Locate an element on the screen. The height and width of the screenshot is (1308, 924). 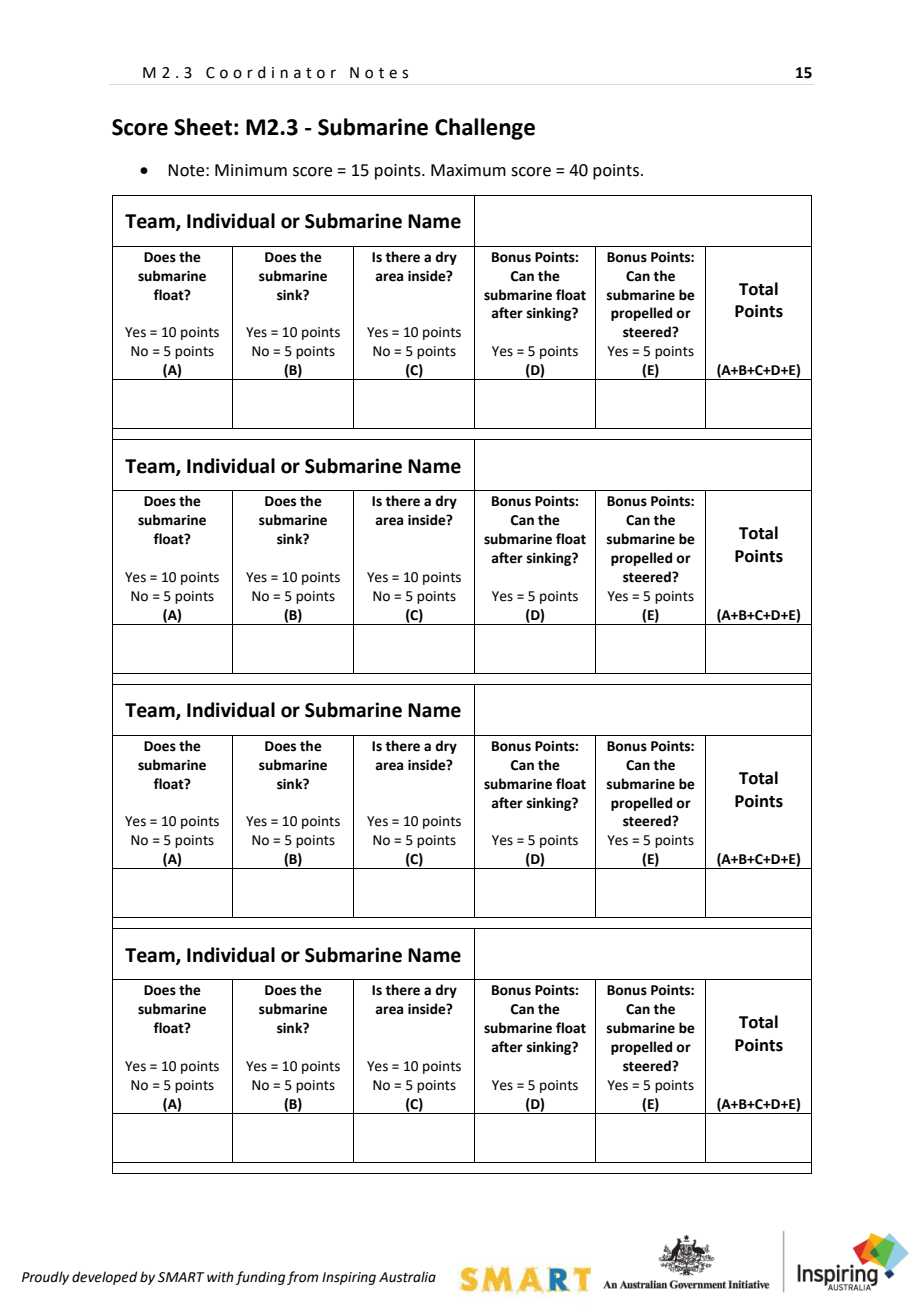
developed is located at coordinates (104, 1278).
